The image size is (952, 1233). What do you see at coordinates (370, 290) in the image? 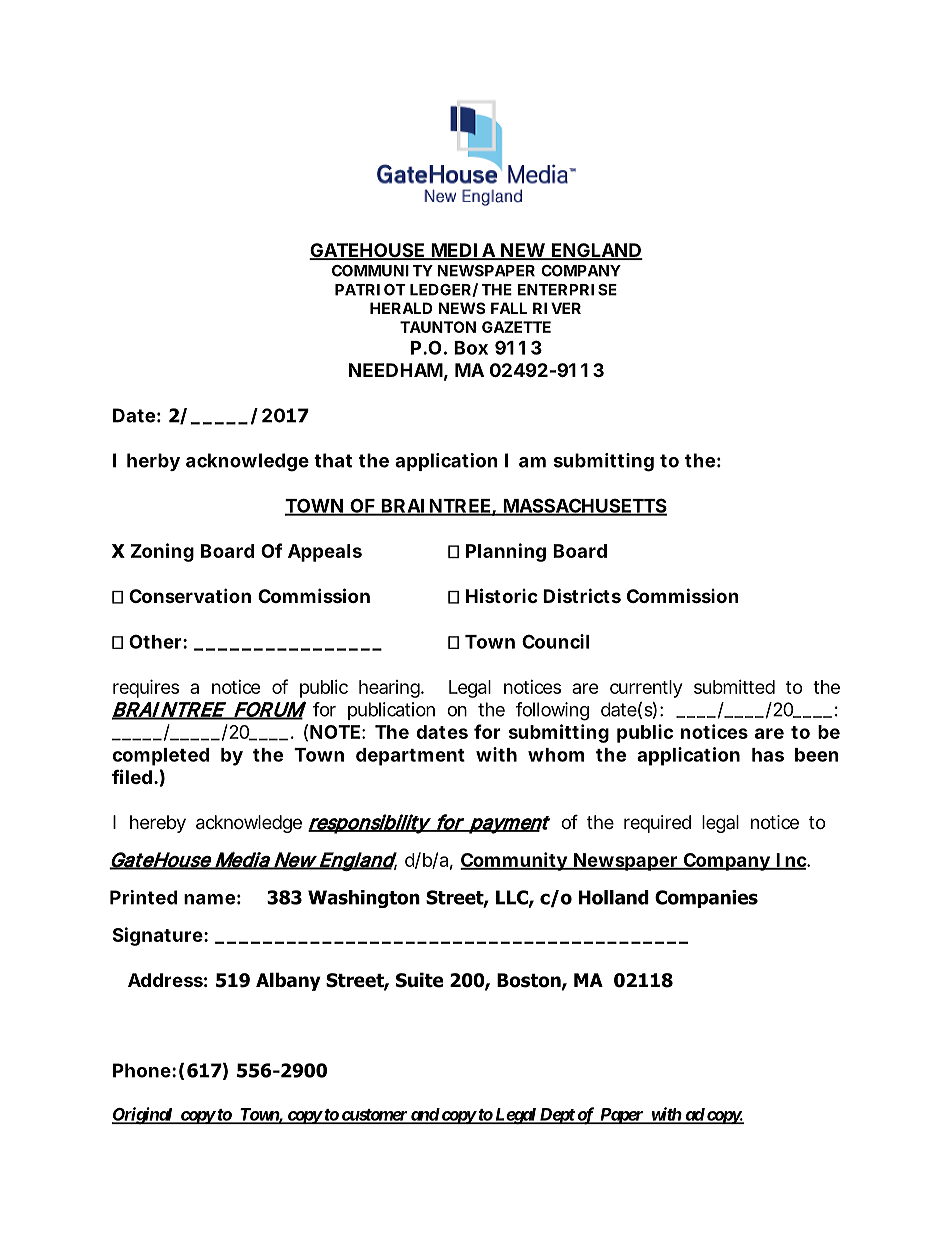
I see `PATRIOT` at bounding box center [370, 290].
